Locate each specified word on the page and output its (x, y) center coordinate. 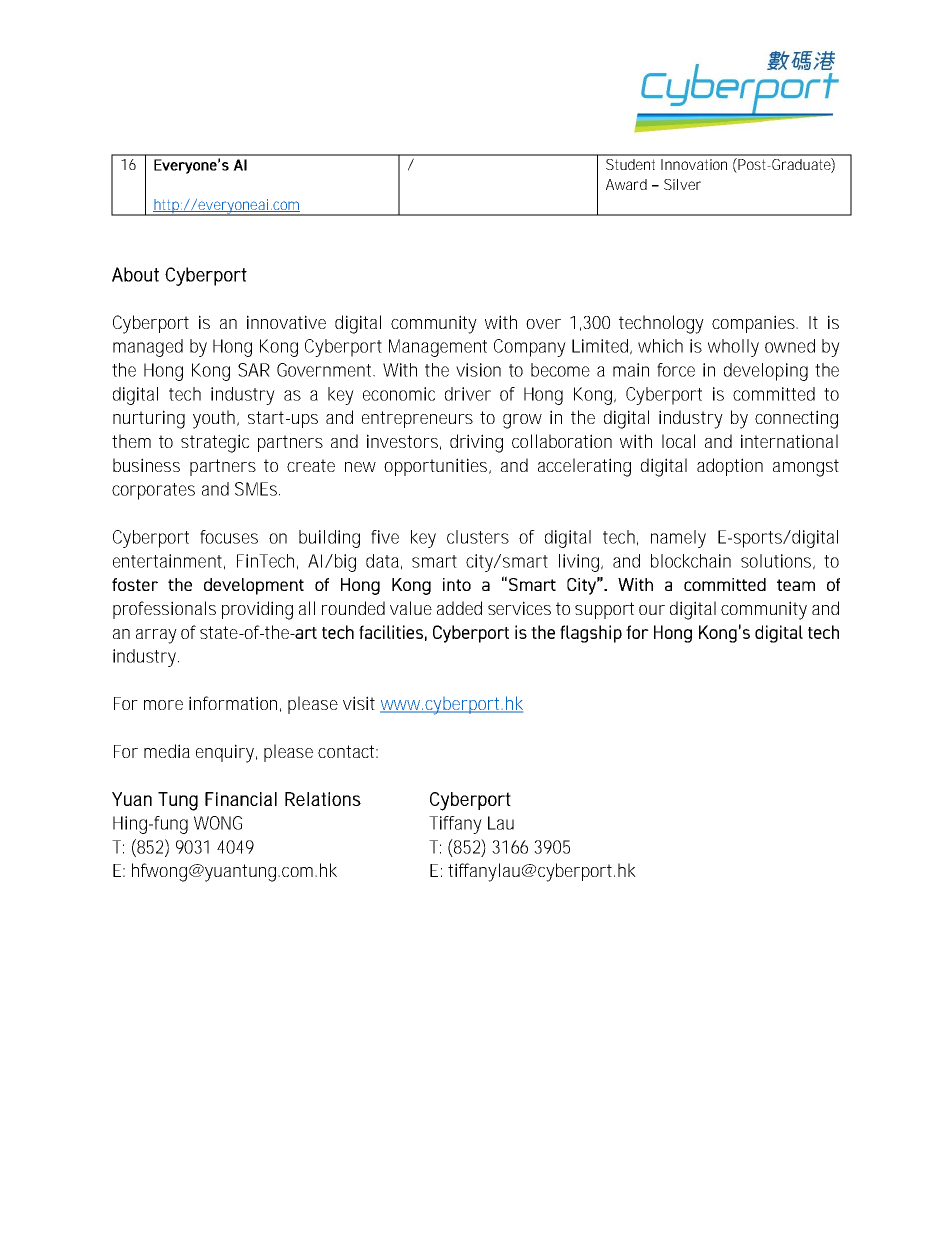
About (135, 274)
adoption (730, 467)
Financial (241, 799)
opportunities (437, 467)
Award (626, 184)
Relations (323, 799)
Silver (682, 184)
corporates (153, 491)
